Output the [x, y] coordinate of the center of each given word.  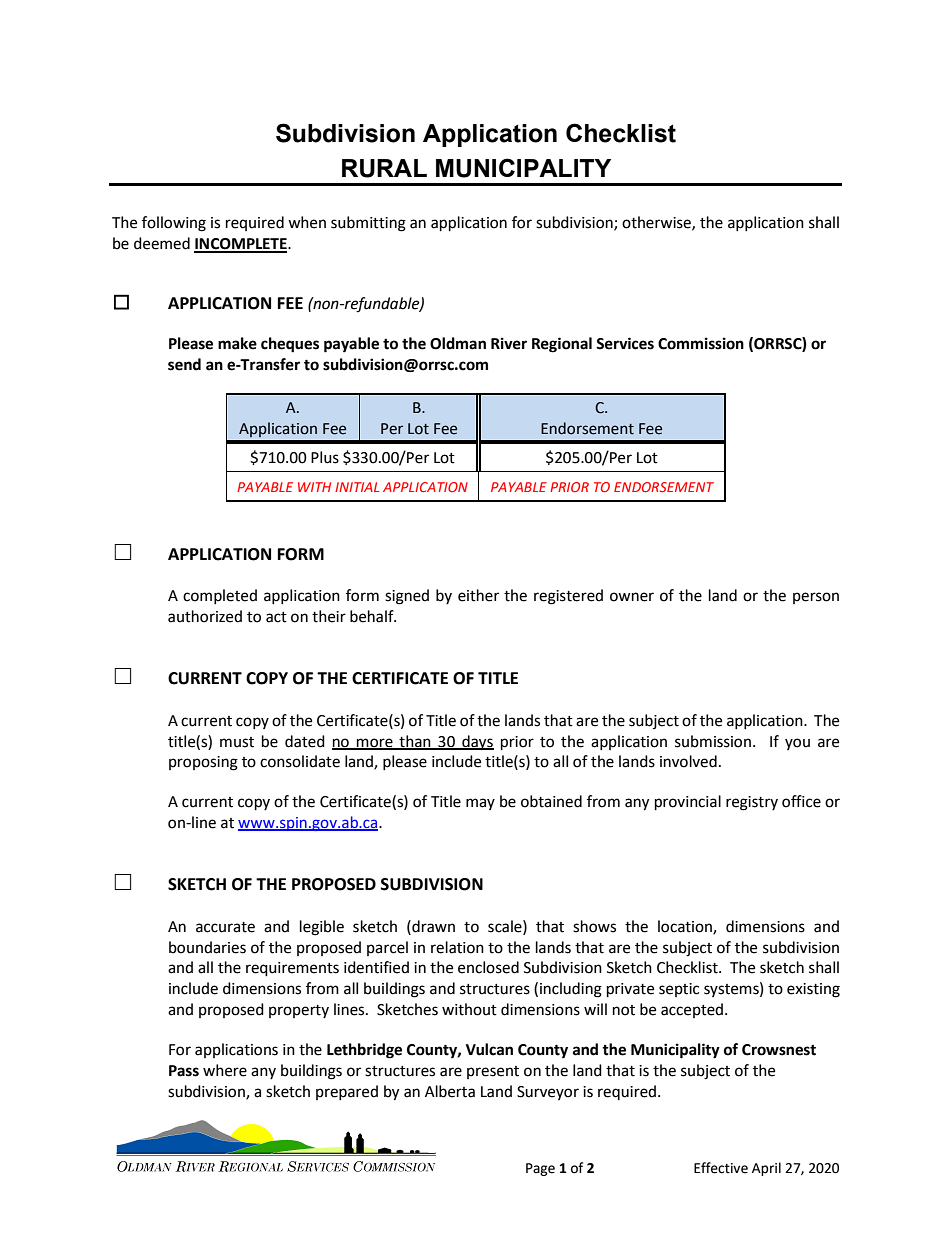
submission [713, 741]
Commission [701, 343]
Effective [721, 1168]
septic [679, 990]
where [225, 1070]
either [478, 595]
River [509, 343]
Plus [325, 457]
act [276, 617]
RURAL [384, 168]
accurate [225, 927]
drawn [432, 926]
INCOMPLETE [241, 245]
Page [540, 1169]
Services [625, 343]
